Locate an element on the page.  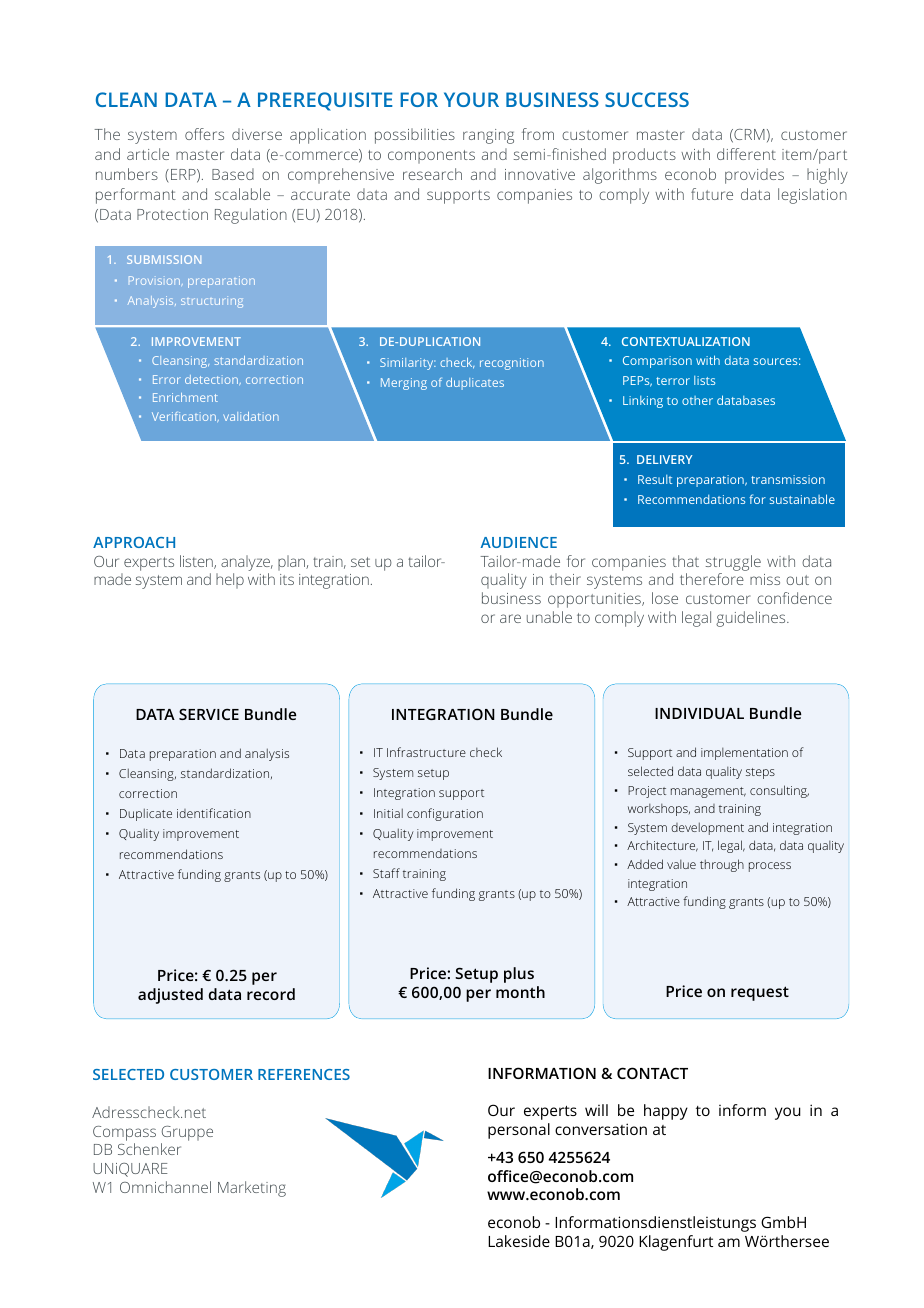
offers is located at coordinates (204, 134).
